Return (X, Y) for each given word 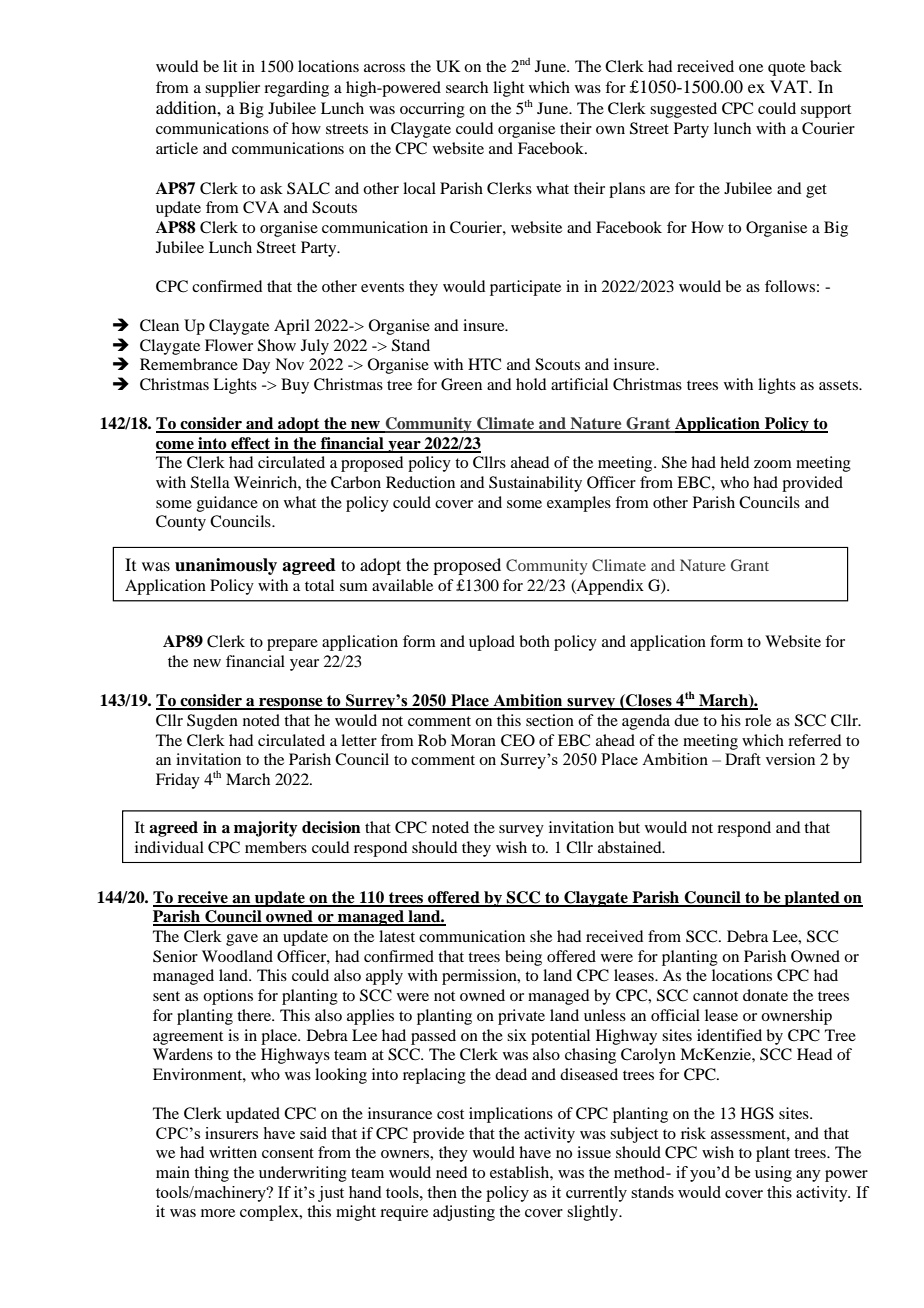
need (451, 1172)
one (751, 68)
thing (211, 1174)
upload (492, 643)
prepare (292, 645)
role (758, 720)
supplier (232, 89)
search (467, 87)
